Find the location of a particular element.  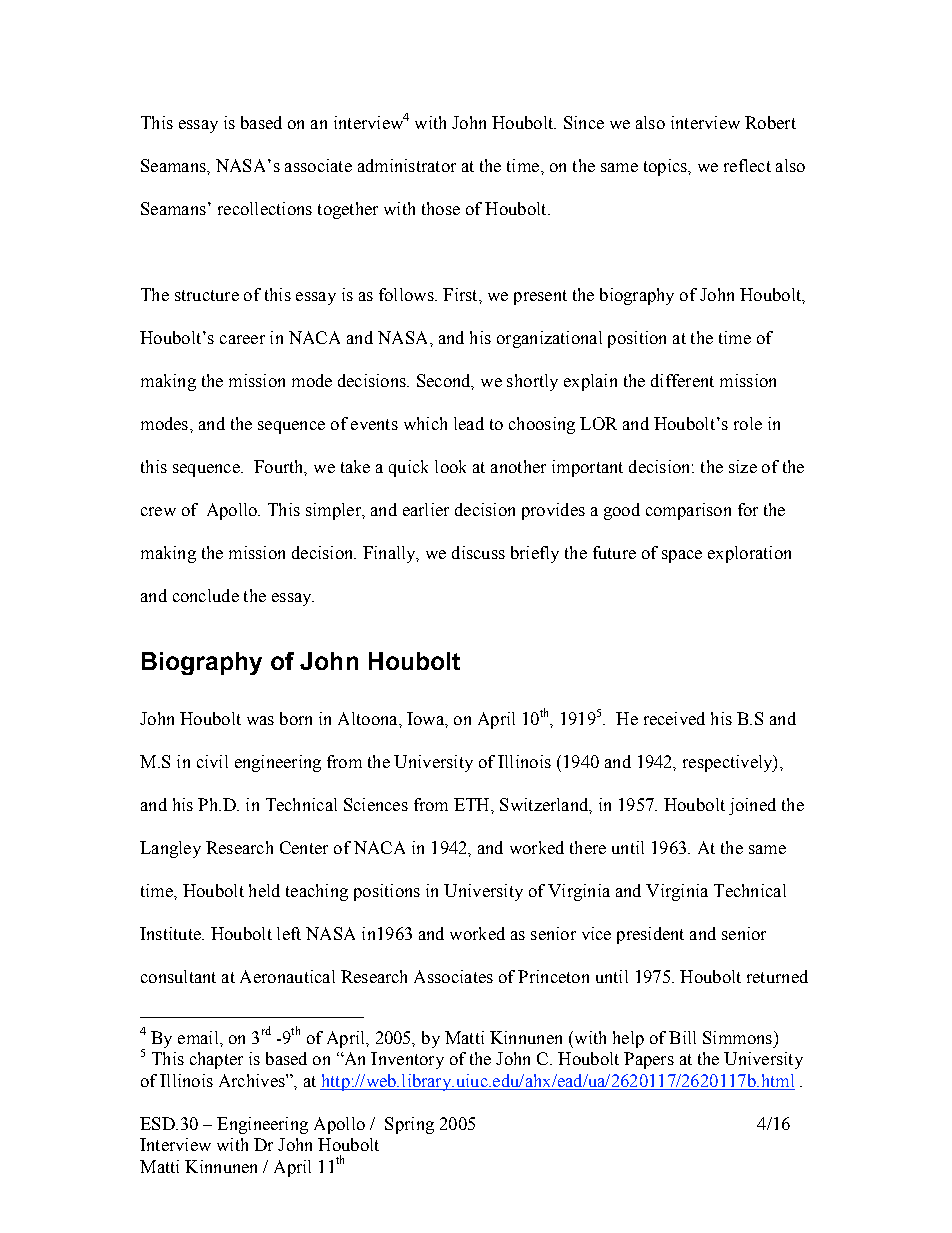

administrator is located at coordinates (407, 165).
